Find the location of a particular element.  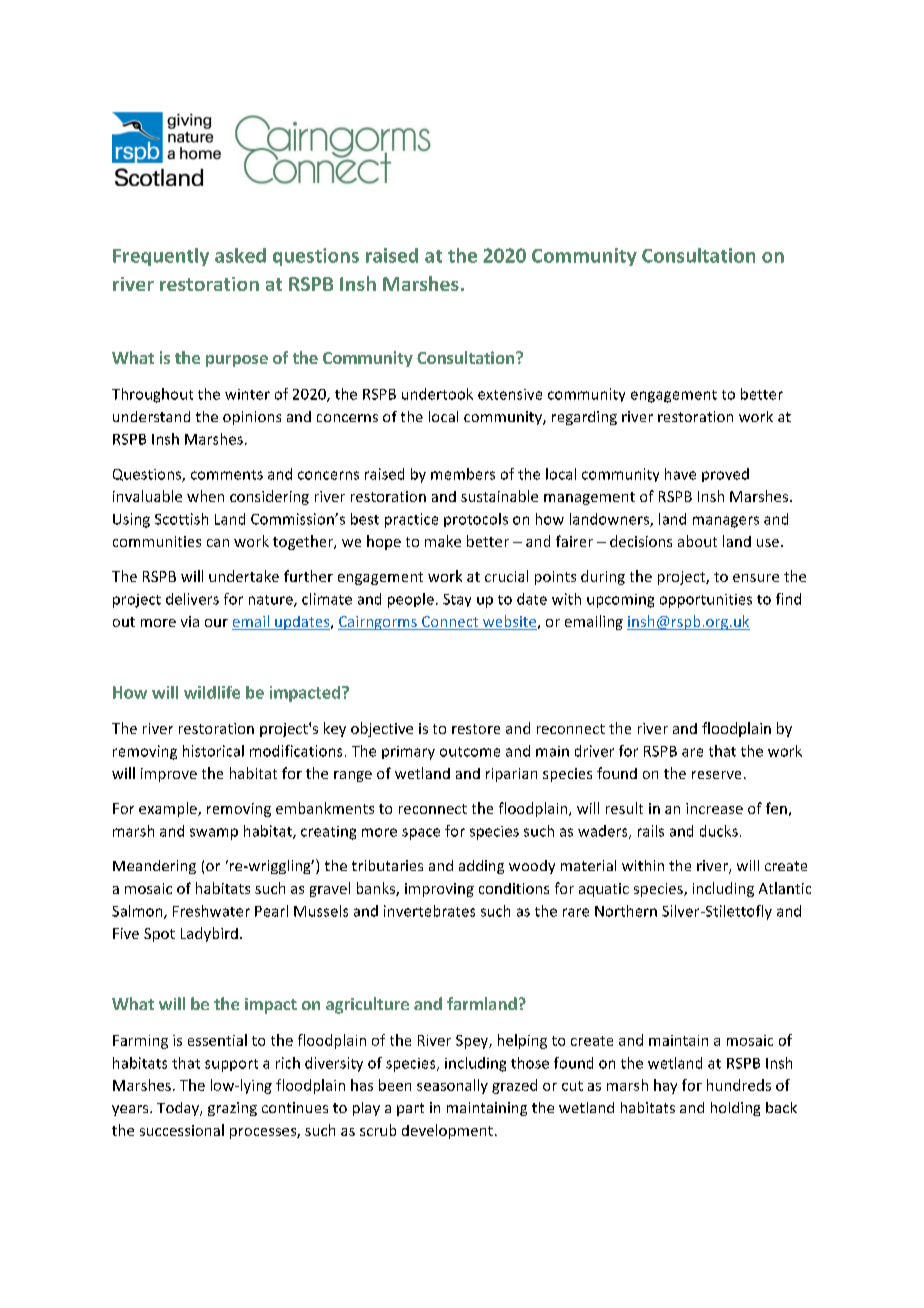

Today is located at coordinates (179, 1109).
